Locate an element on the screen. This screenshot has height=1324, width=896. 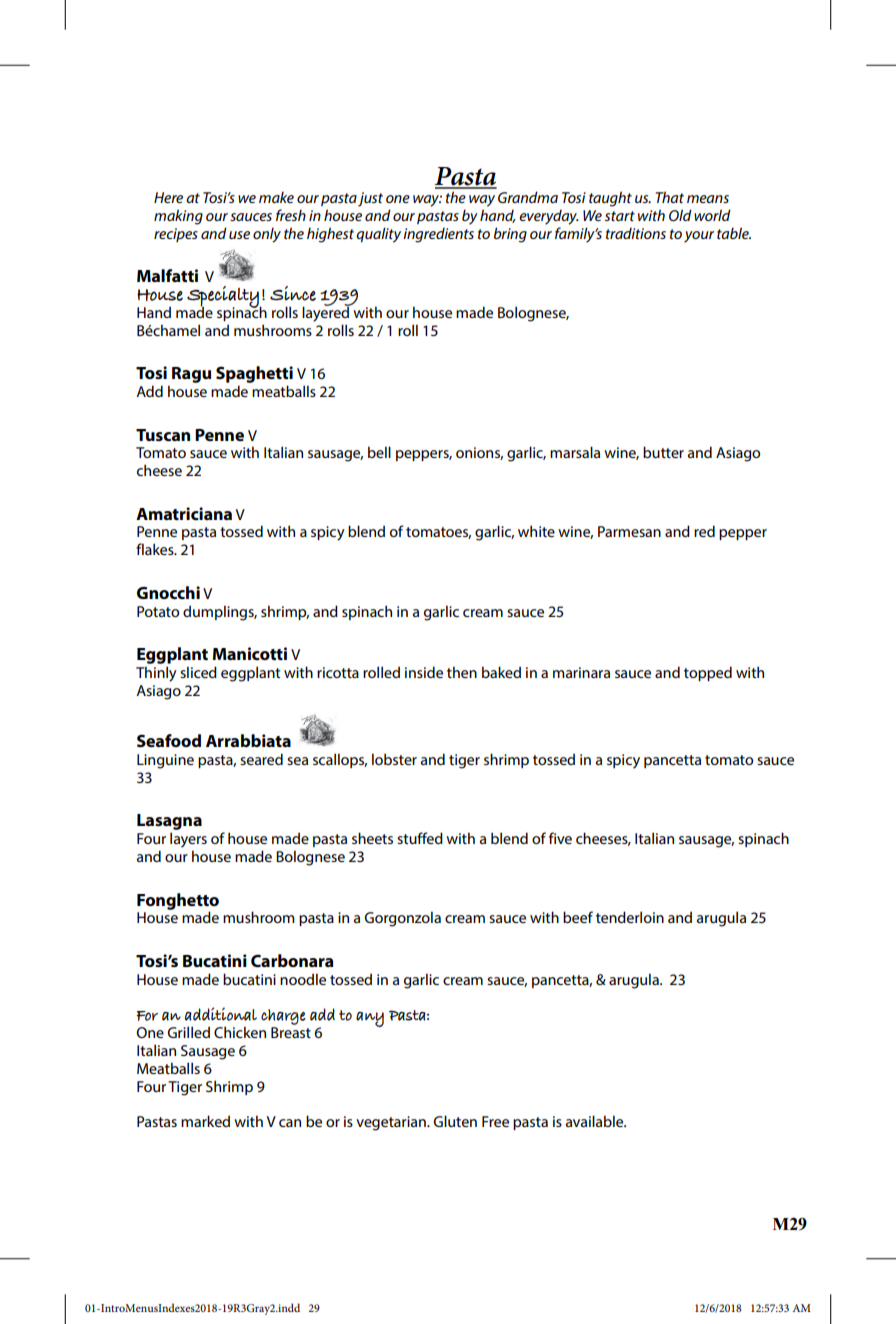
making is located at coordinates (178, 217).
